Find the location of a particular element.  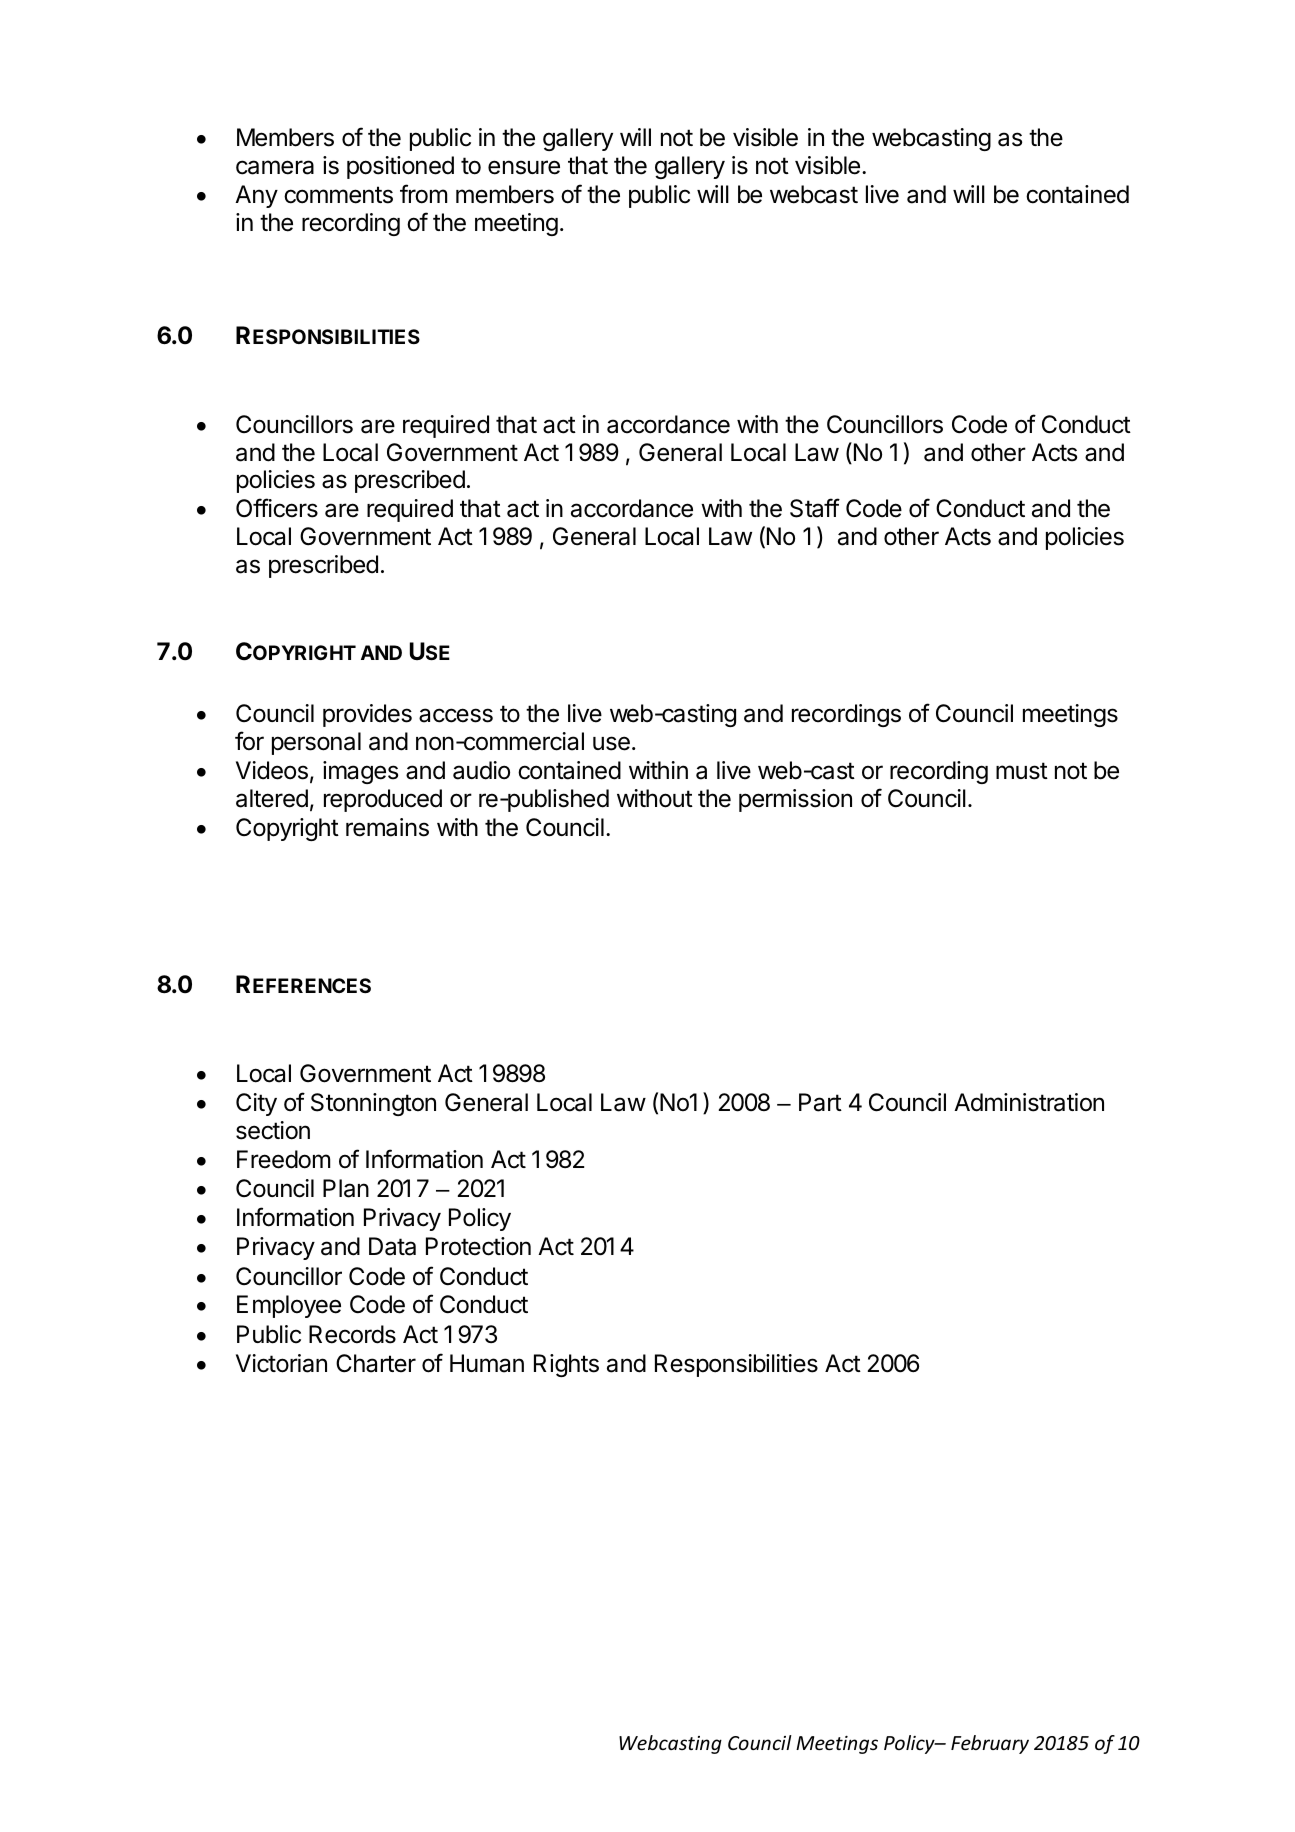

Staff is located at coordinates (815, 508).
